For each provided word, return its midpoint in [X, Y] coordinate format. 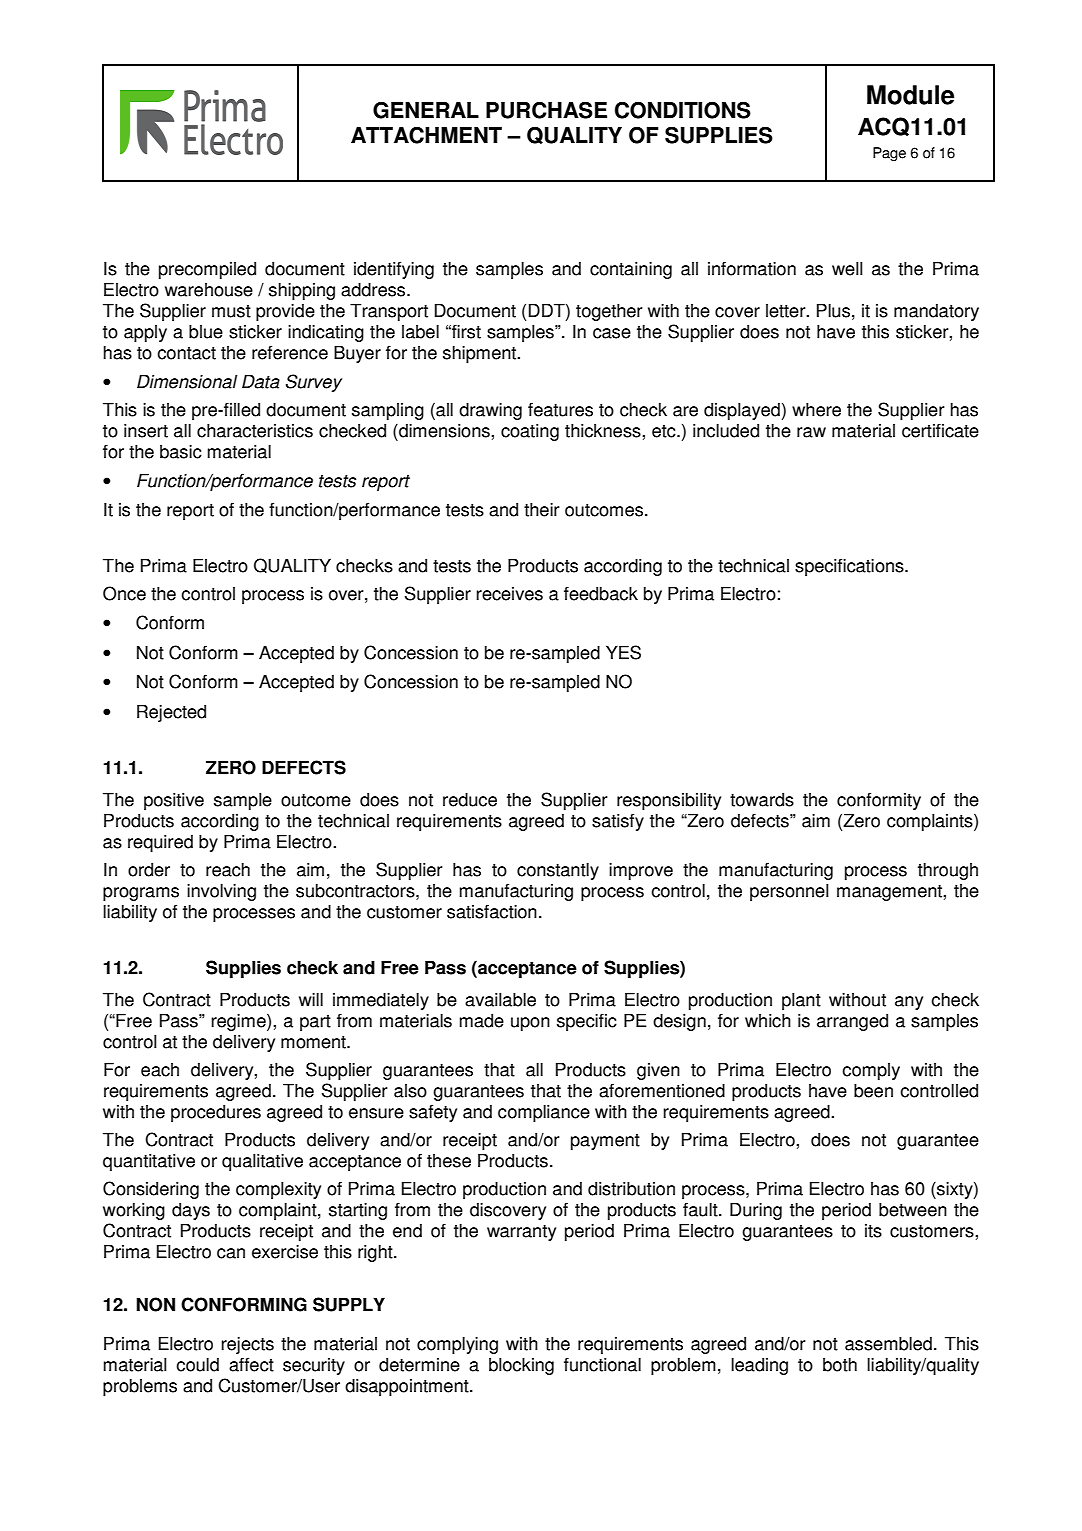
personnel [789, 892]
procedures [216, 1113]
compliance [544, 1113]
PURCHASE [546, 110]
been [873, 1090]
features [560, 409]
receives [509, 594]
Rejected [171, 713]
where [816, 409]
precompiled [207, 270]
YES [623, 652]
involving [221, 892]
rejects [247, 1345]
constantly [558, 871]
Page [889, 154]
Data [261, 381]
